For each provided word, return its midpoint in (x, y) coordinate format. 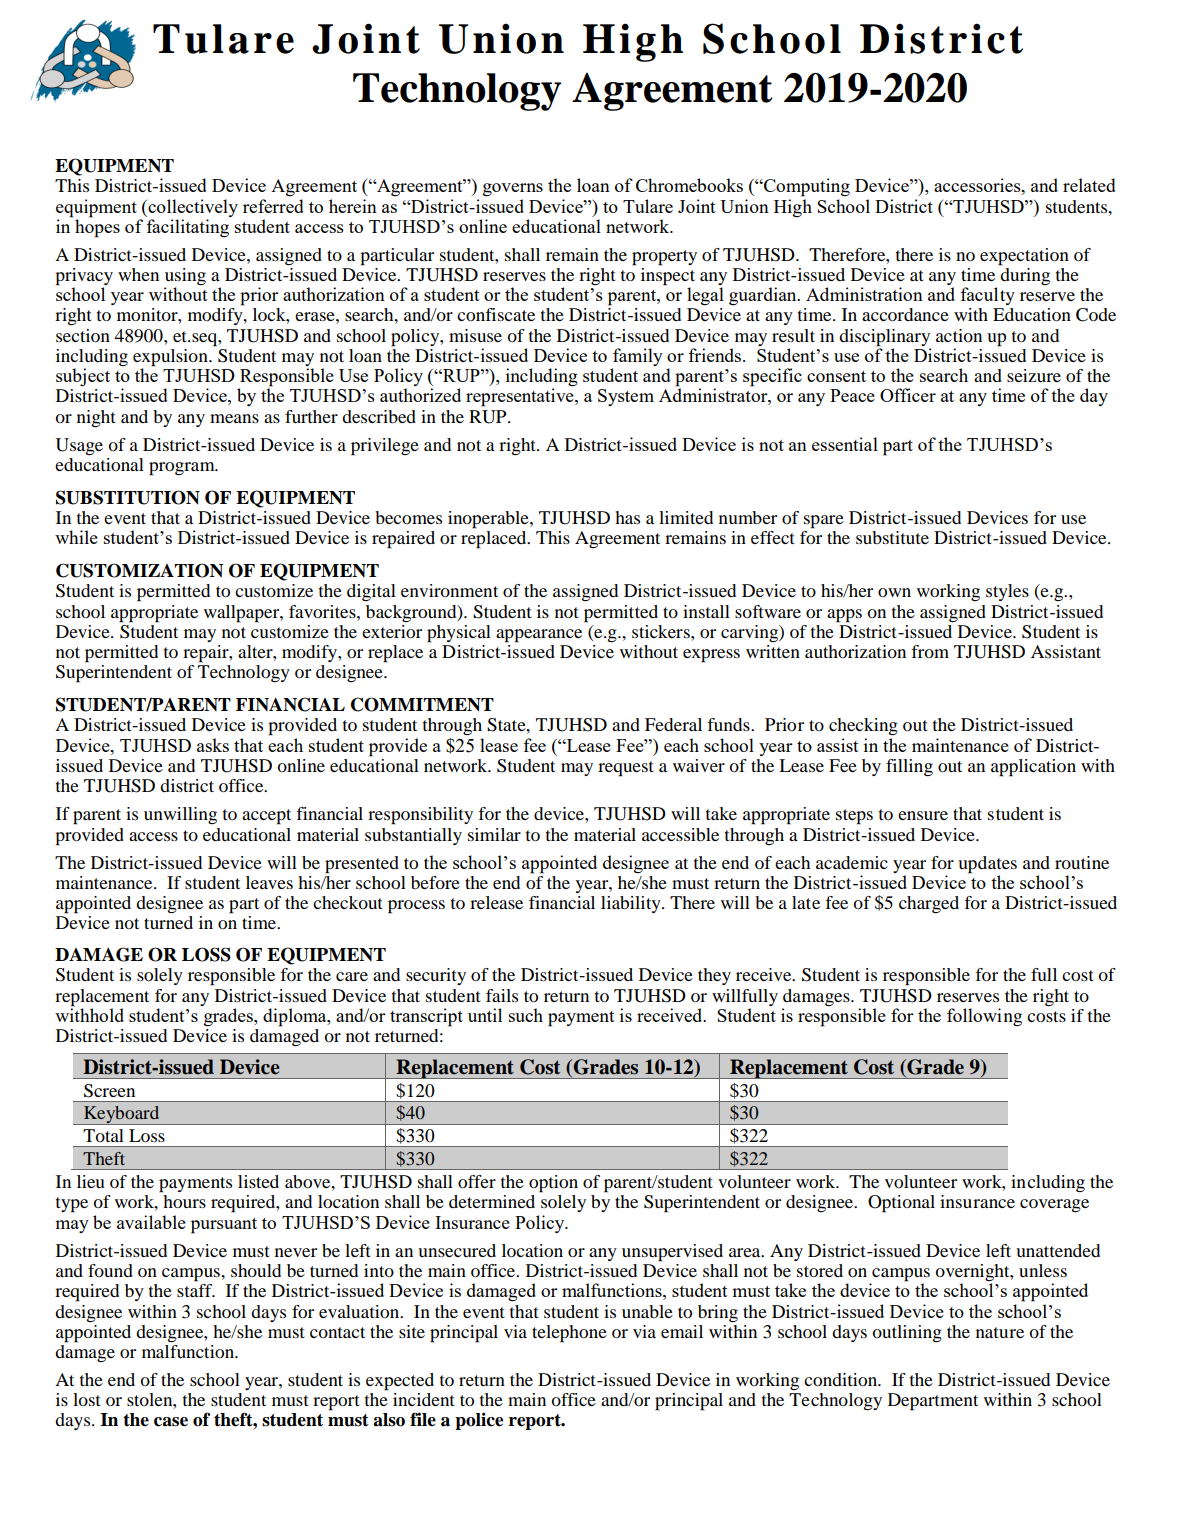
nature (1000, 1332)
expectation (1024, 257)
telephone (569, 1334)
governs (513, 190)
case (171, 1422)
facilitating (187, 228)
